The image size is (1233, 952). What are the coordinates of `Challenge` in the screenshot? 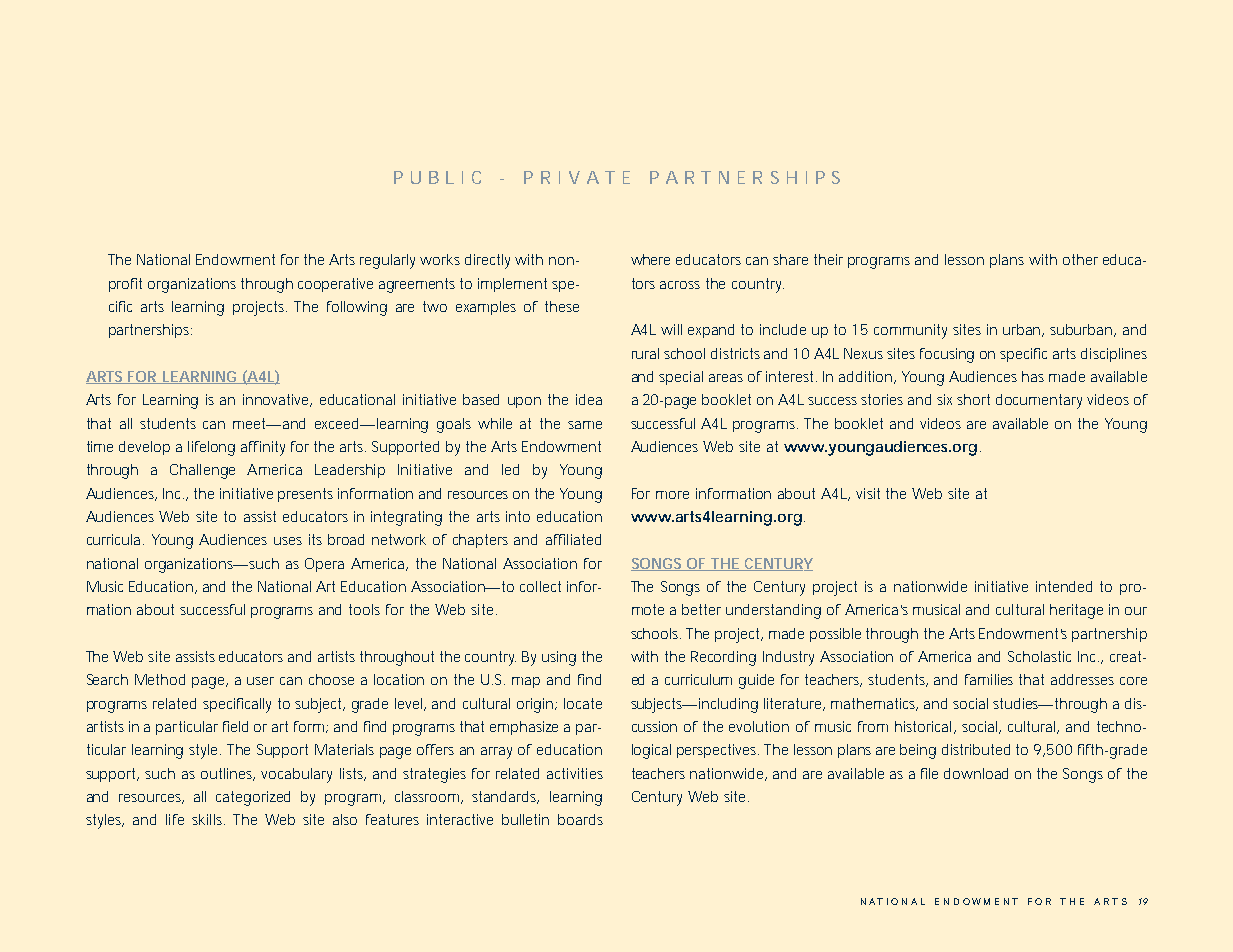 It's located at (202, 471).
